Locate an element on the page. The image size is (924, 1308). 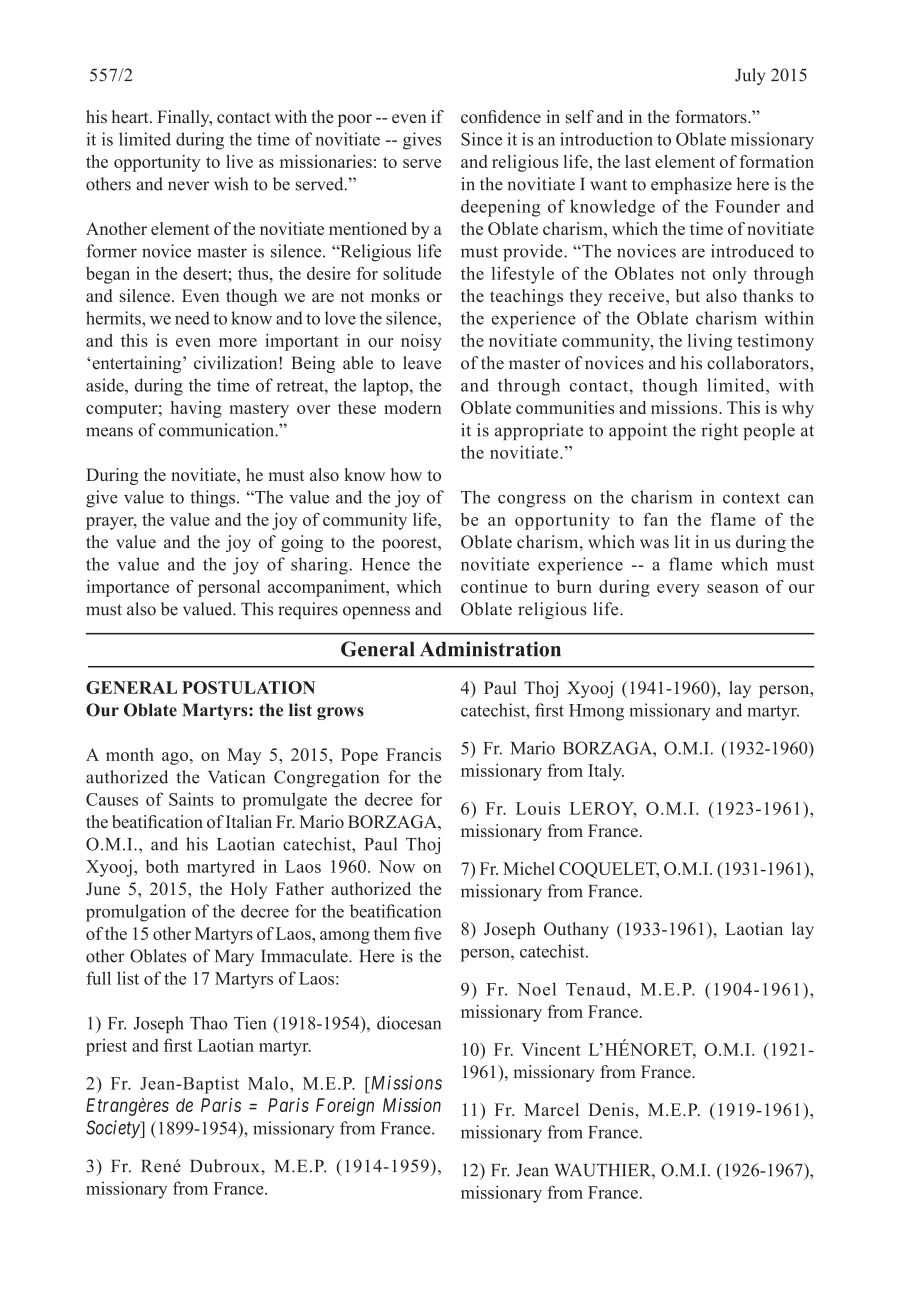
Foreign is located at coordinates (345, 1107).
